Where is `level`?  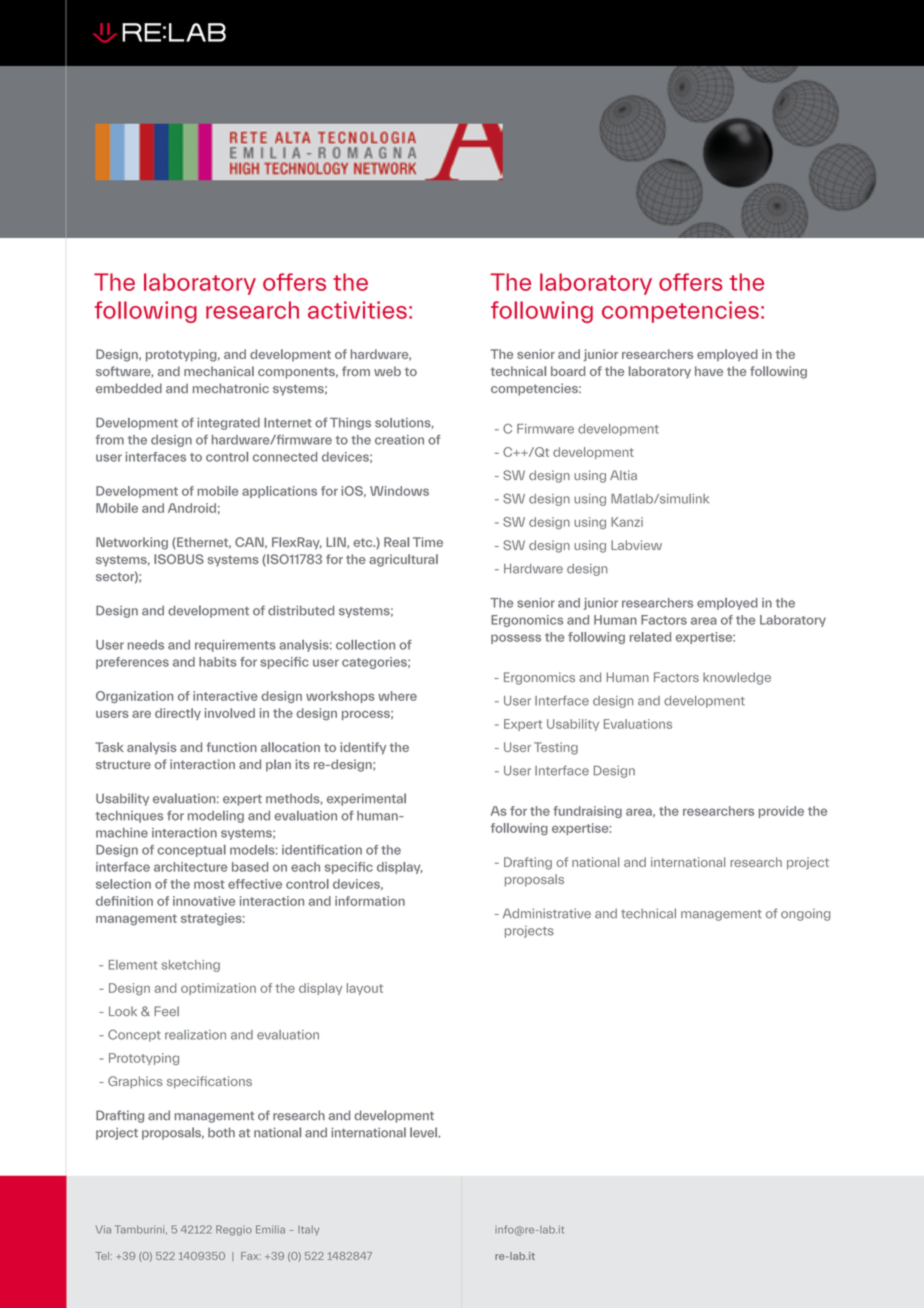 level is located at coordinates (424, 1132).
